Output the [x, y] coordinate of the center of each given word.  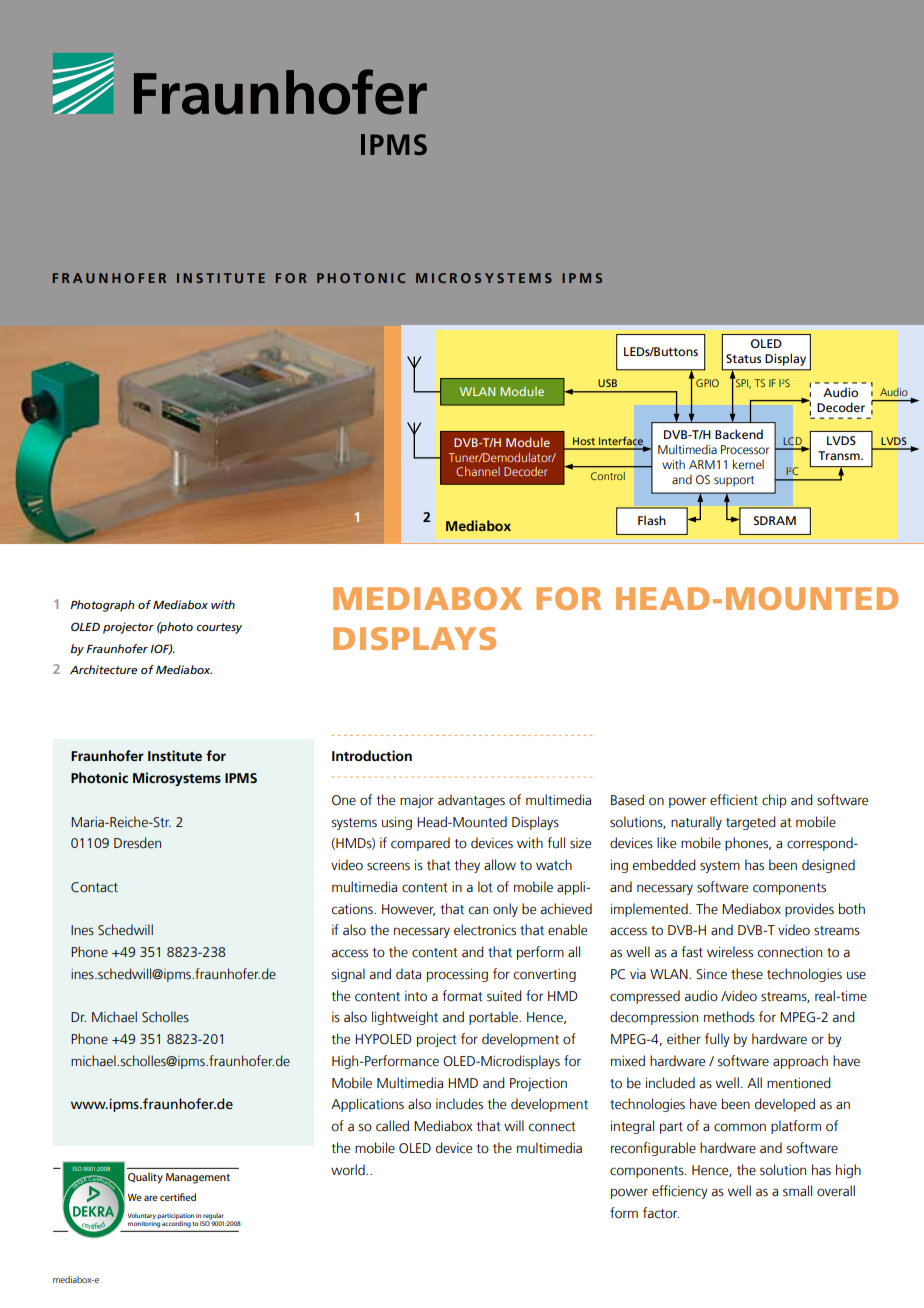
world [349, 1170]
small [797, 1191]
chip [774, 801]
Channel [478, 471]
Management [198, 1178]
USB [607, 383]
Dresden [137, 843]
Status [743, 358]
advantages [471, 801]
